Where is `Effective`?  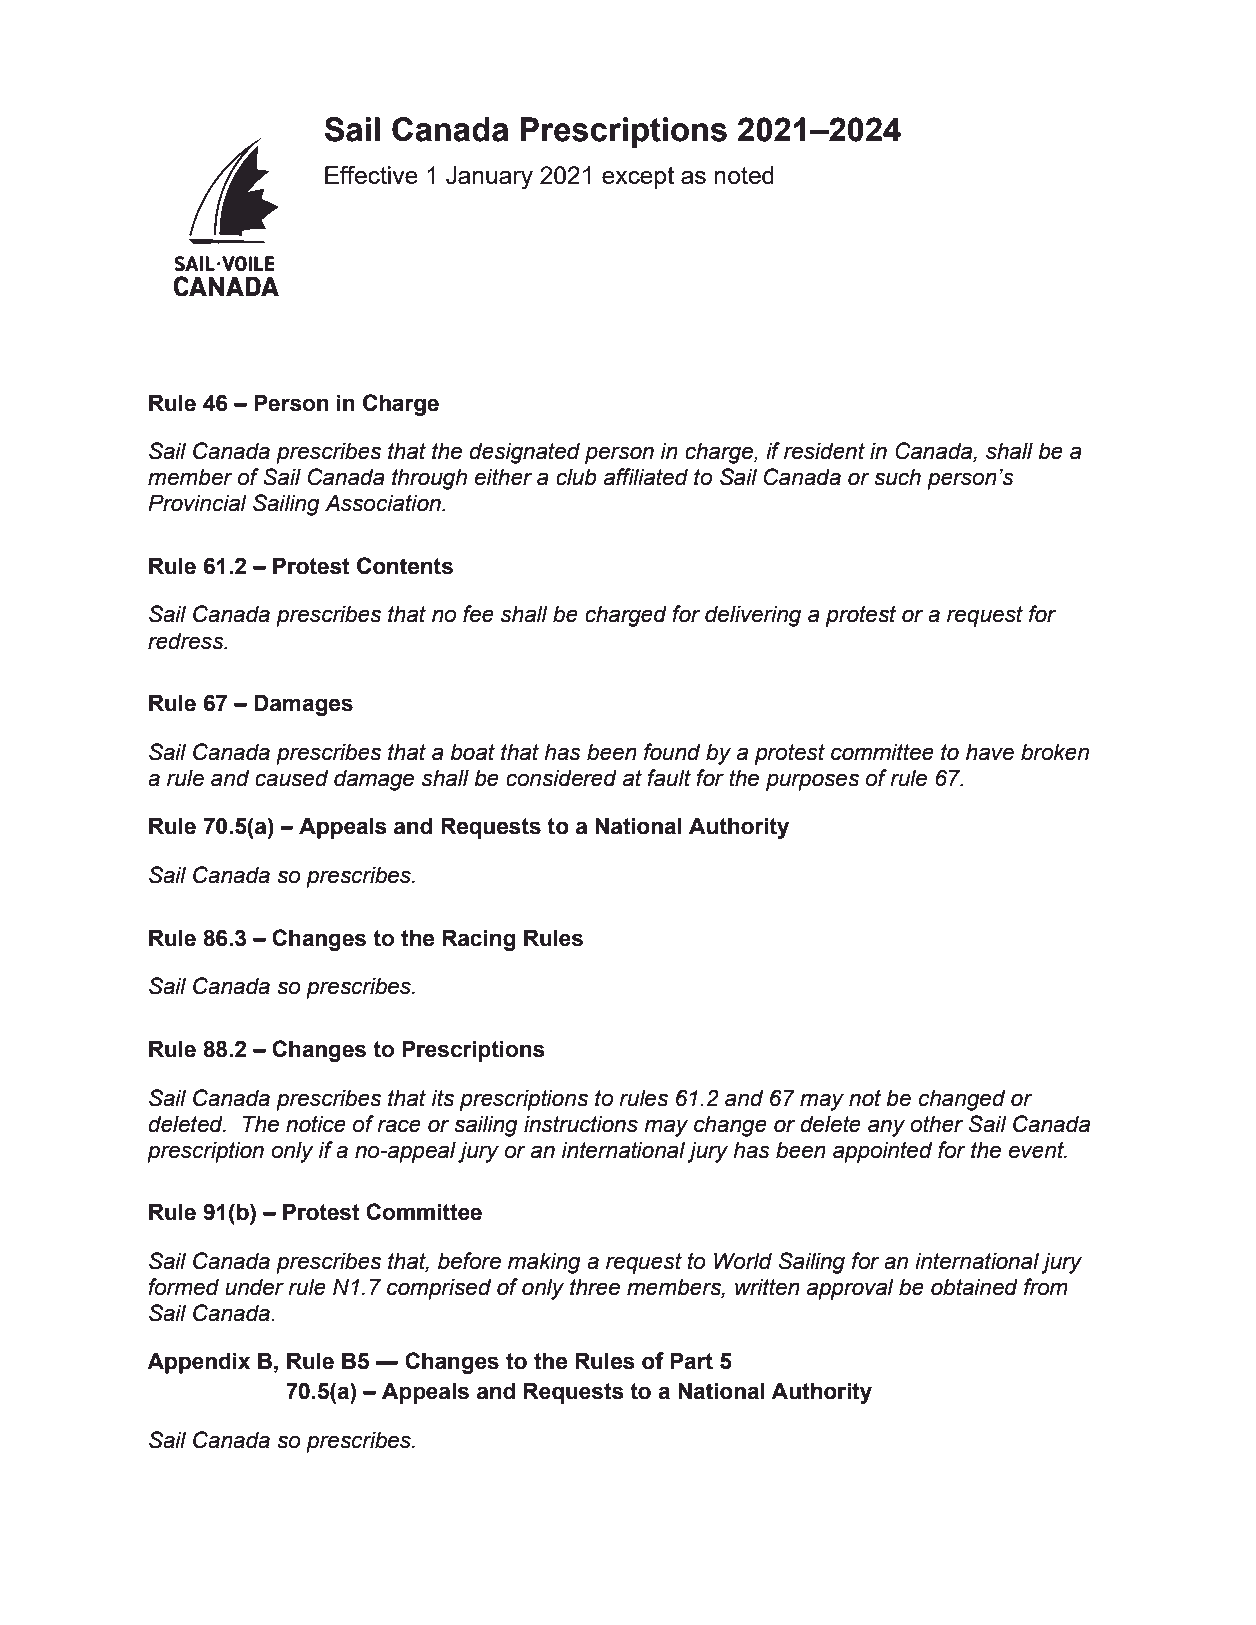
Effective is located at coordinates (371, 175).
